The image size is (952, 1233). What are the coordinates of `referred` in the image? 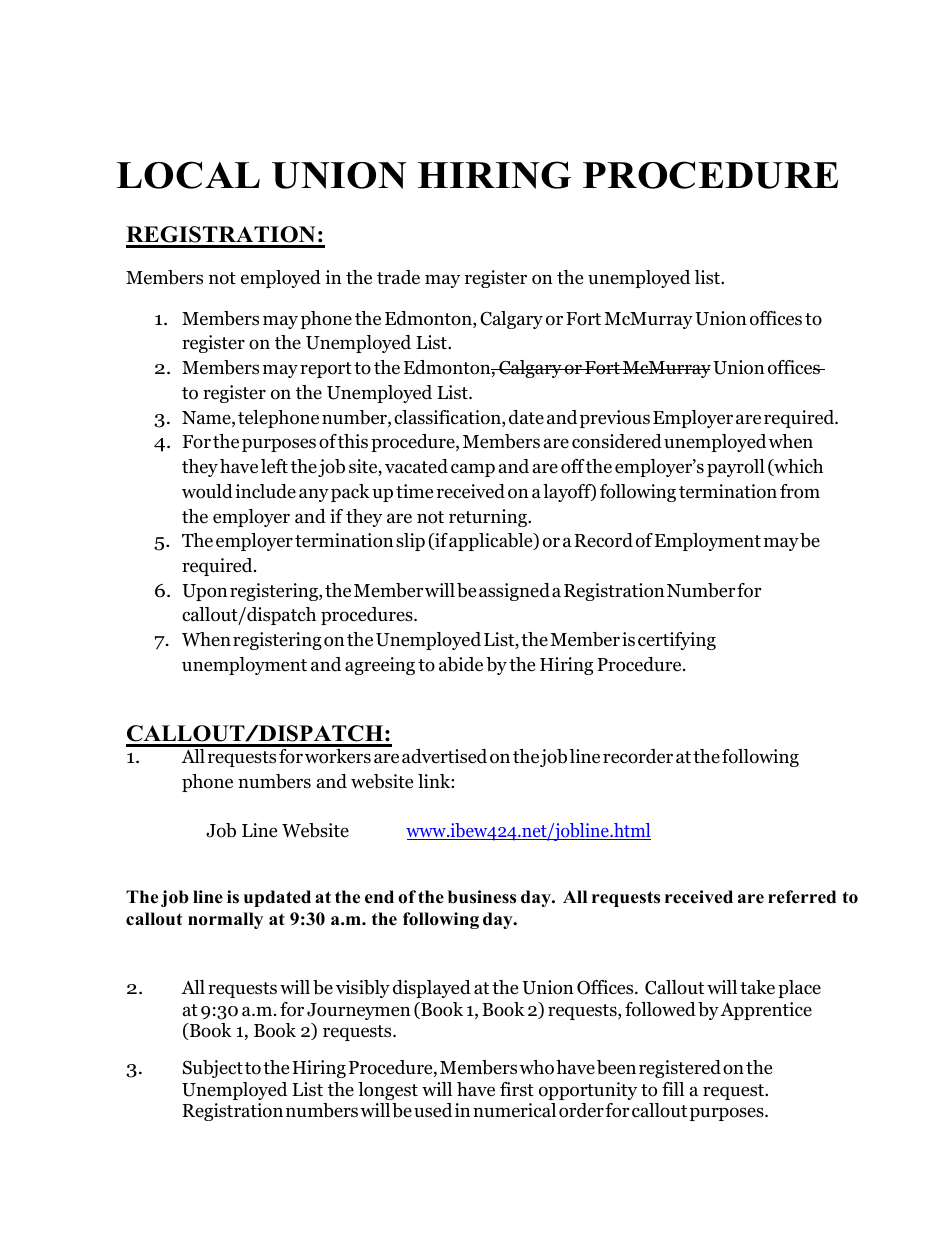 It's located at (802, 897).
